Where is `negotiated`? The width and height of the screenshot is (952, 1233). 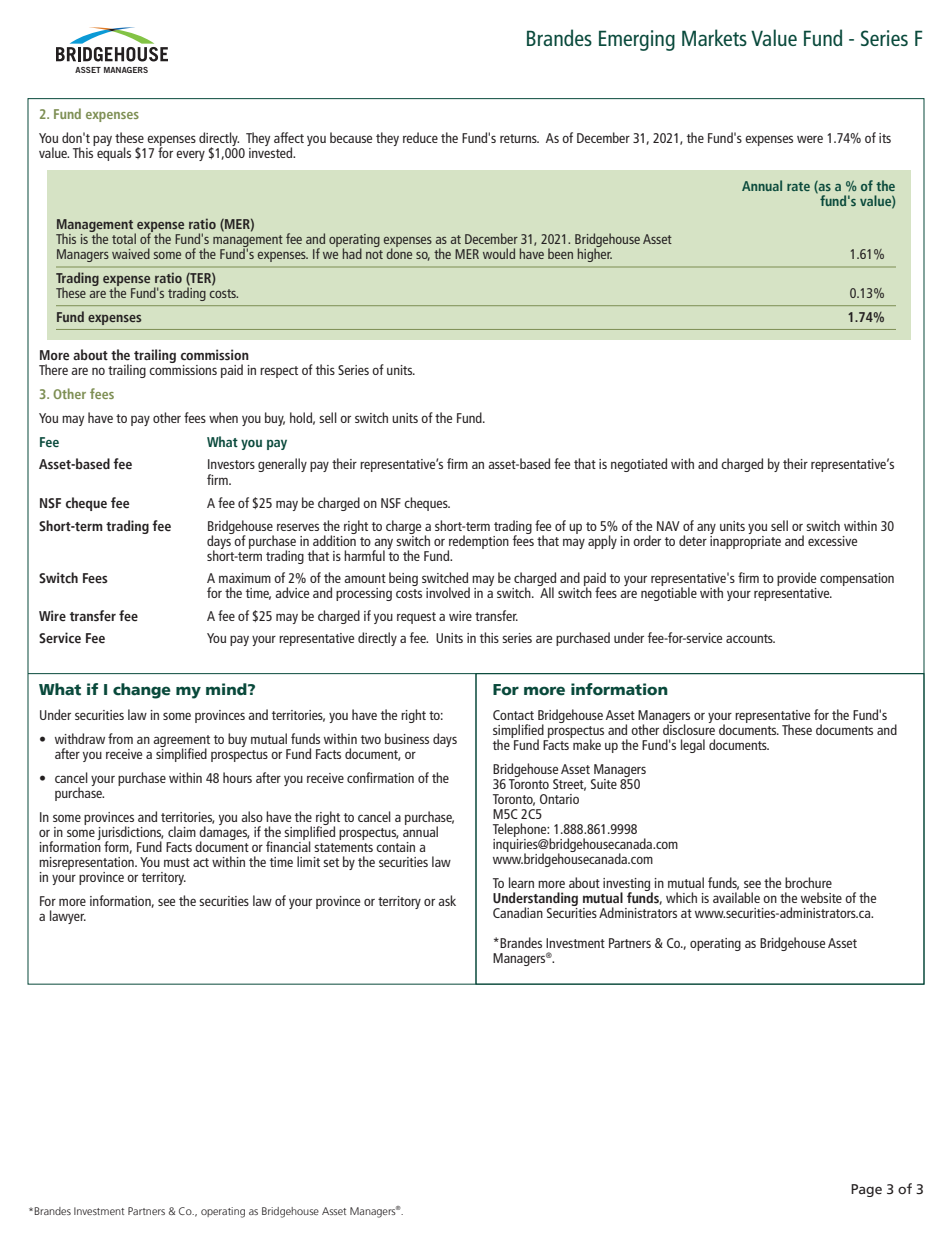
negotiated is located at coordinates (639, 465).
